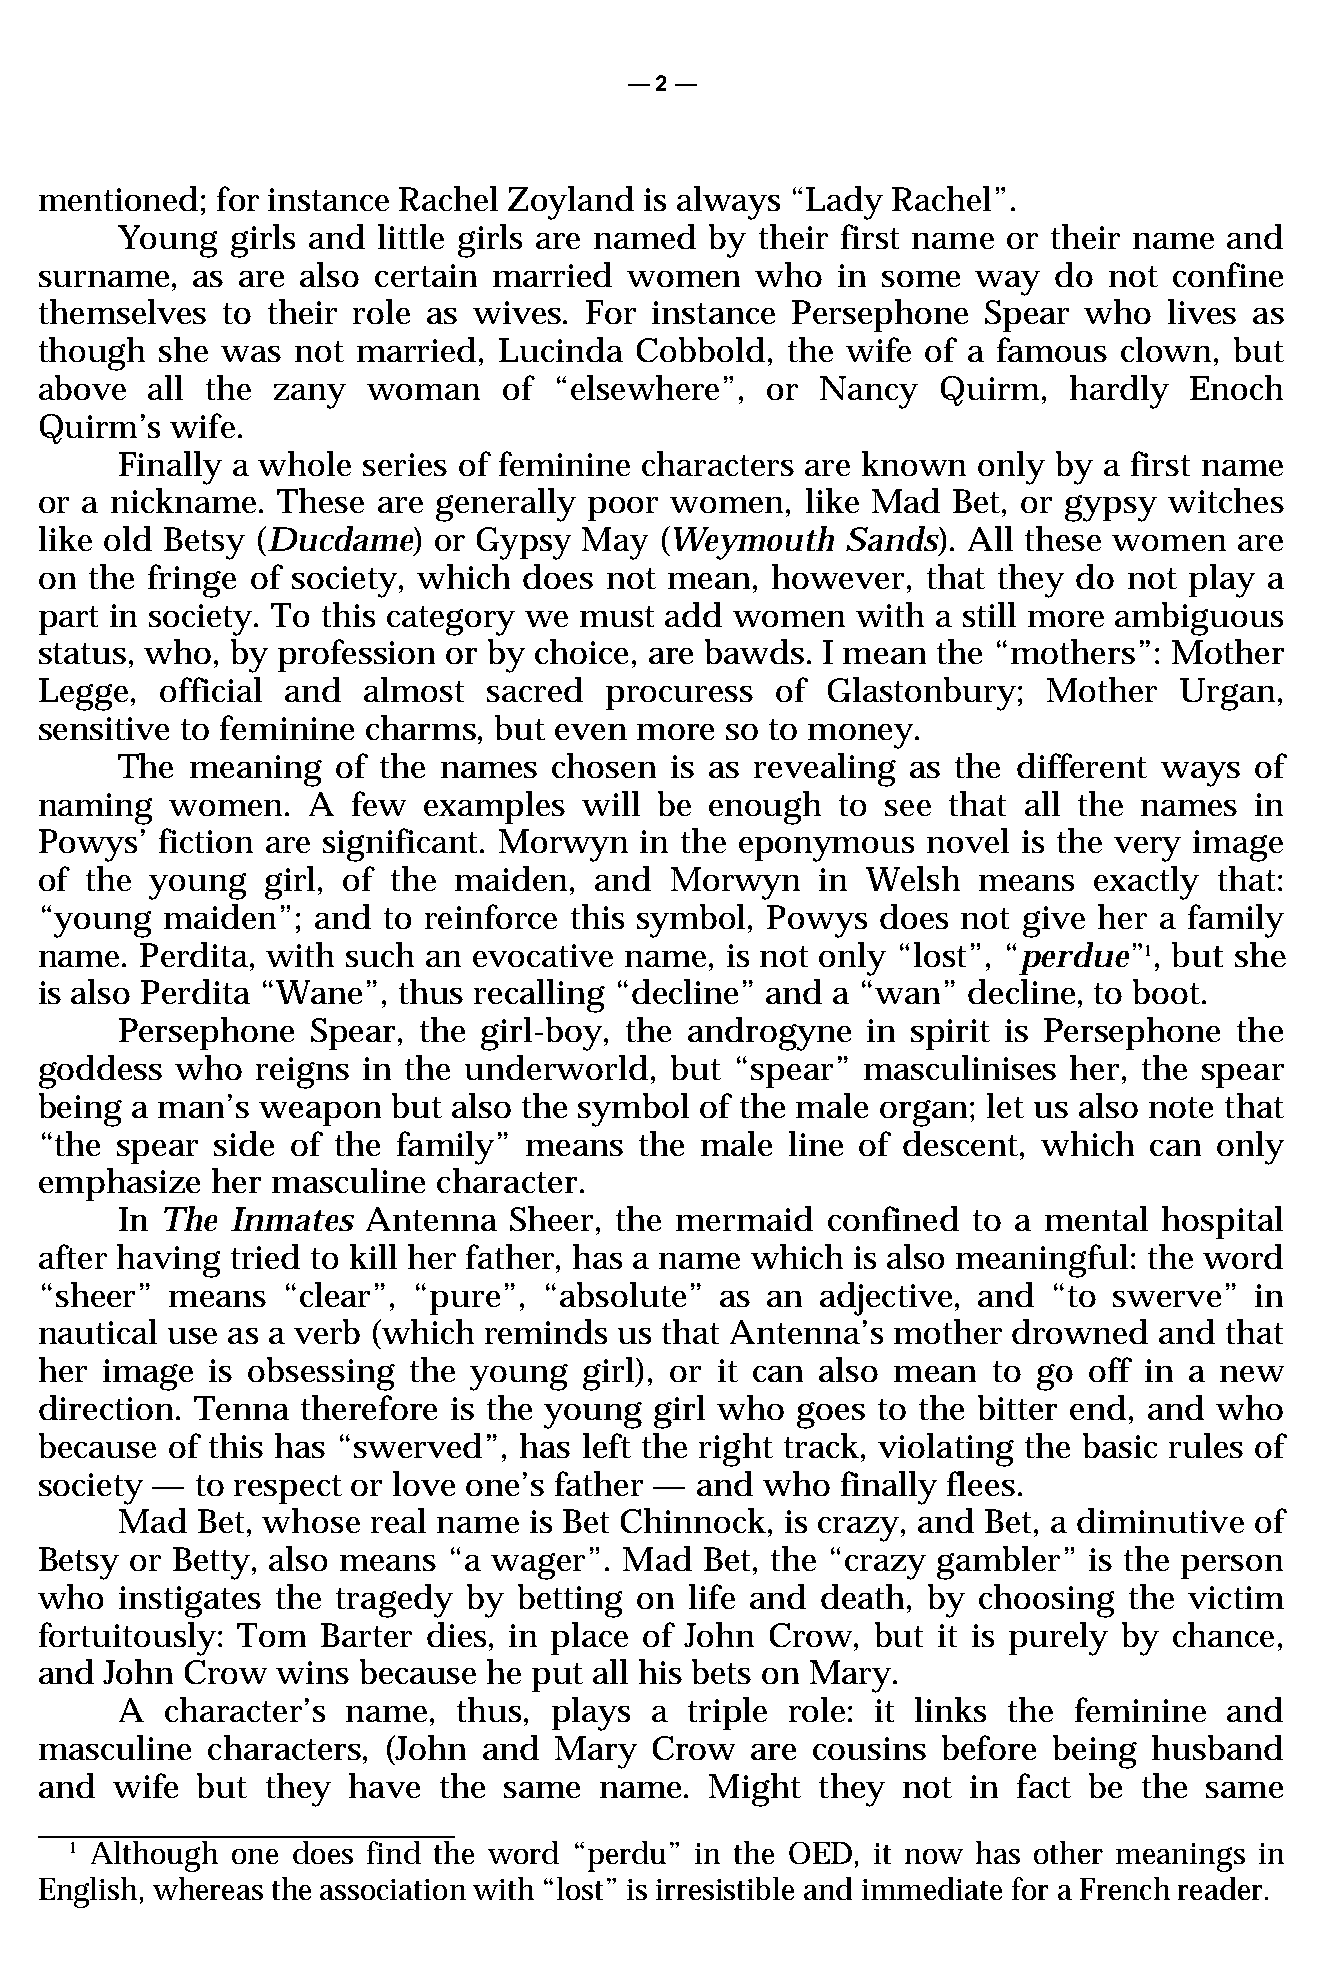 The height and width of the screenshot is (1980, 1322). I want to click on mental, so click(1096, 1218).
